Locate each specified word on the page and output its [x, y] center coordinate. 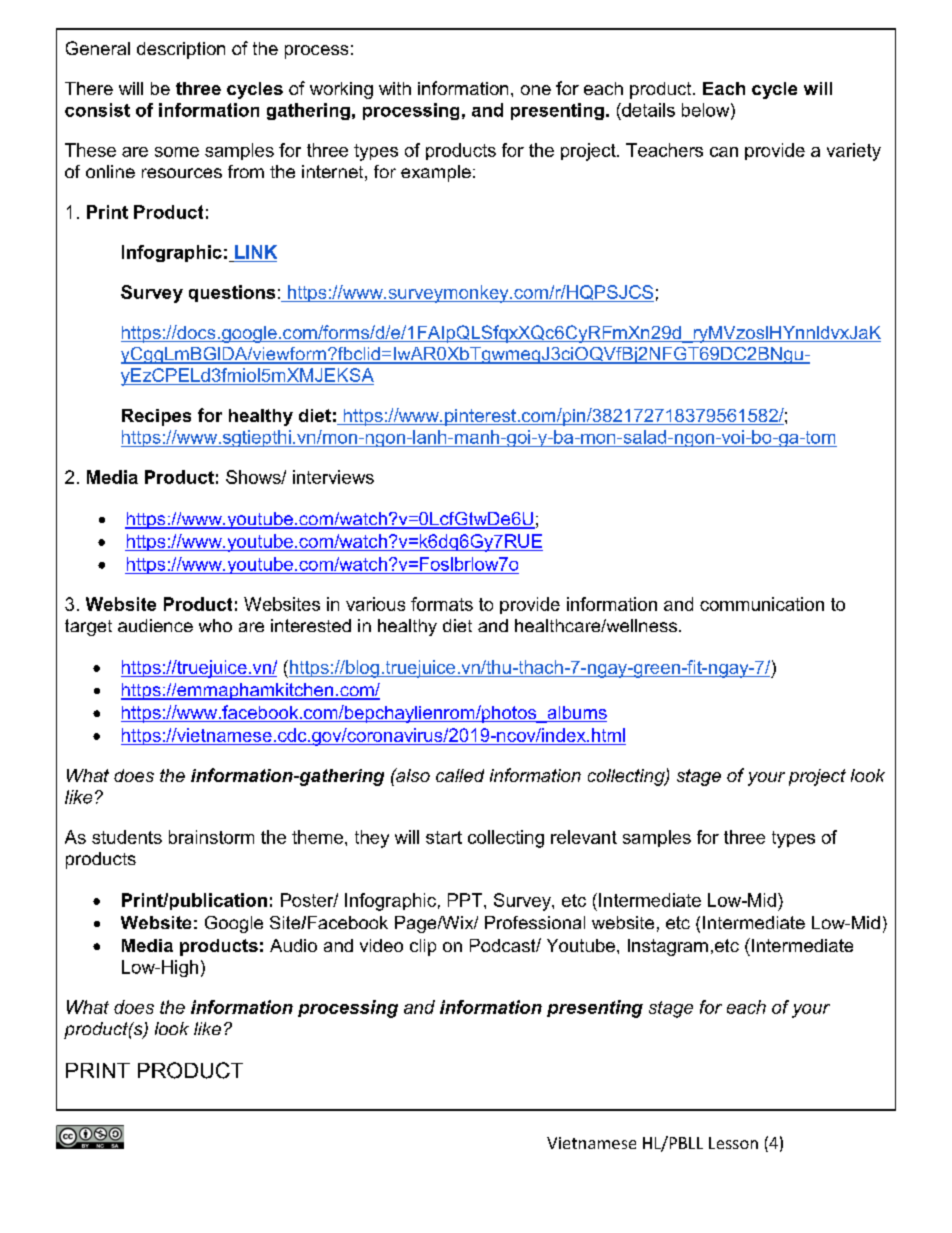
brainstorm [211, 837]
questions [232, 293]
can [724, 152]
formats [442, 604]
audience [155, 625]
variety [854, 152]
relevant [584, 837]
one [536, 90]
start [444, 837]
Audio [293, 945]
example [436, 173]
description [181, 50]
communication [762, 604]
